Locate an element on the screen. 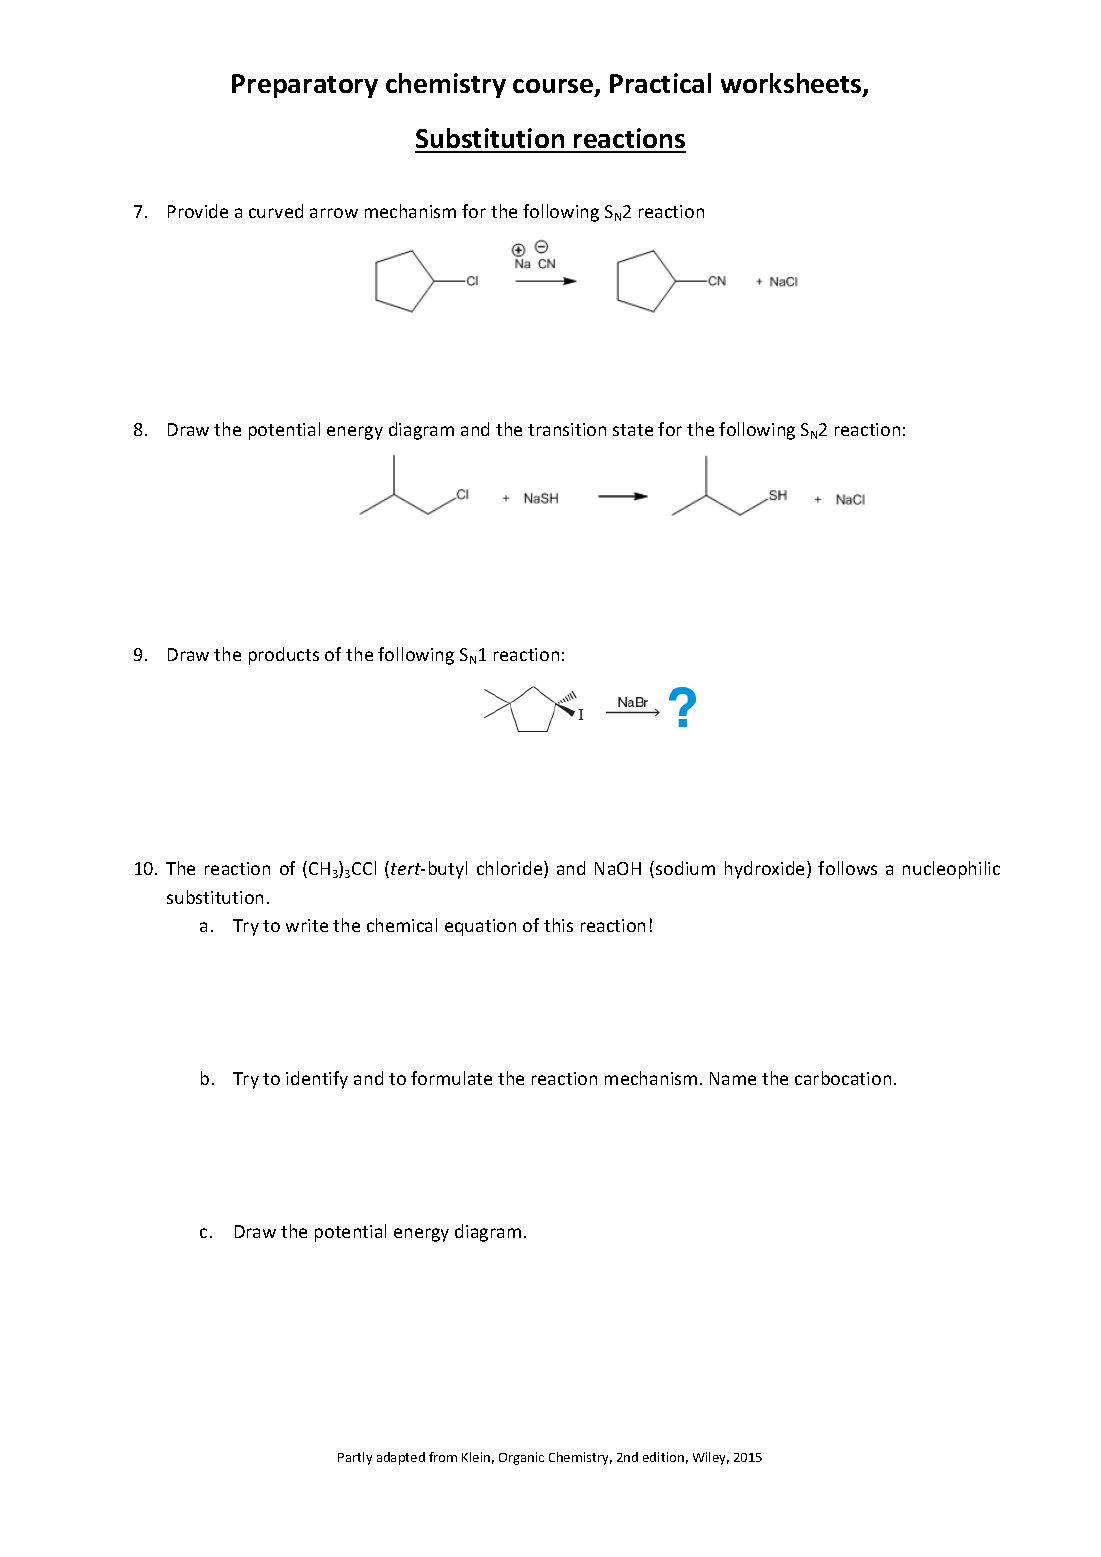  identify is located at coordinates (317, 1080).
